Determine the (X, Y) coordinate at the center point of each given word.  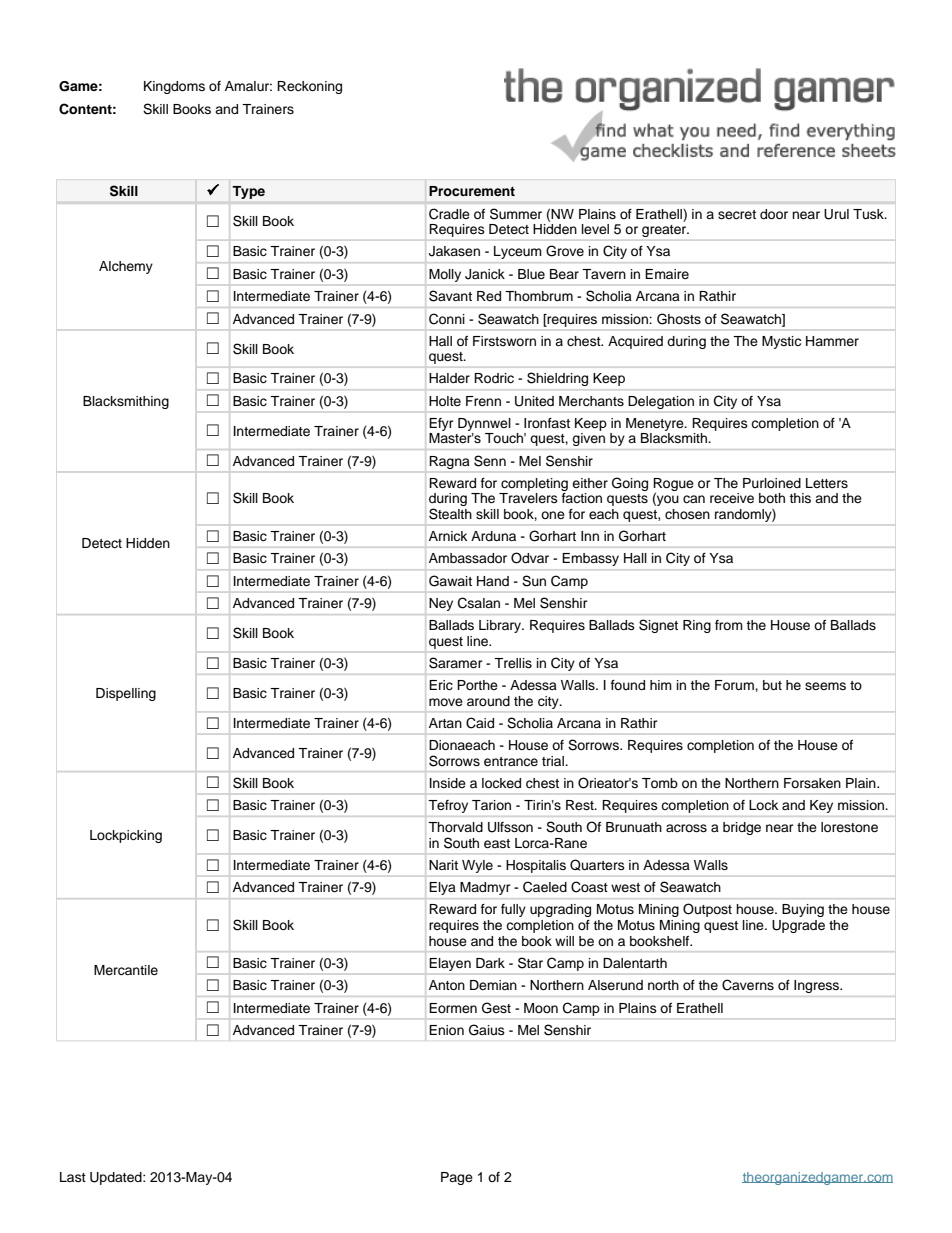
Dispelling (126, 694)
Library (501, 626)
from (729, 625)
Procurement (472, 191)
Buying (803, 910)
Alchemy (126, 267)
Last (73, 1177)
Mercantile (126, 970)
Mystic (781, 342)
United (534, 401)
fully (513, 910)
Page (457, 1178)
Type (249, 192)
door (774, 214)
